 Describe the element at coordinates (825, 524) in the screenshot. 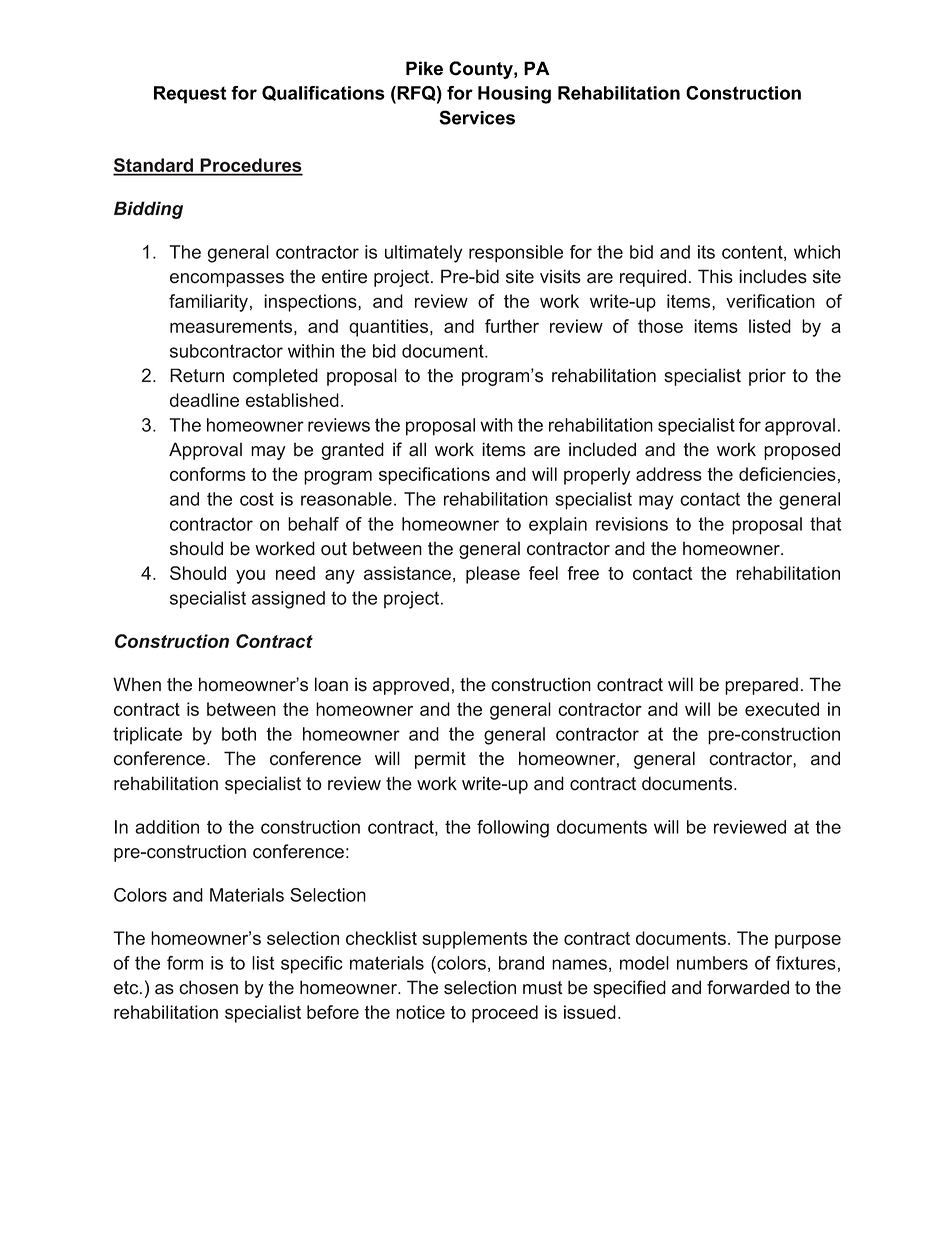

I see `that` at that location.
